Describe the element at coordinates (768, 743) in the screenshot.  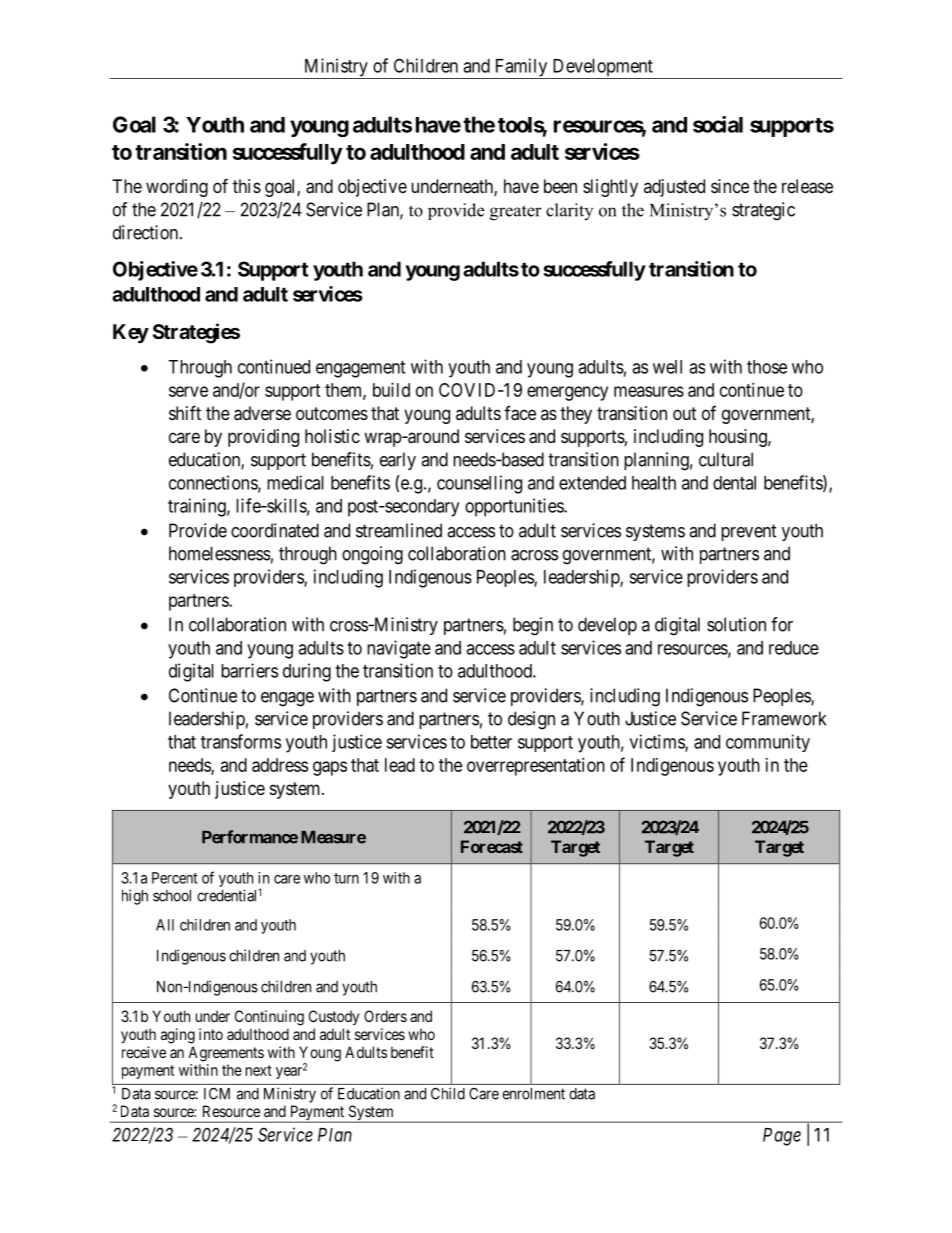
I see `community` at that location.
